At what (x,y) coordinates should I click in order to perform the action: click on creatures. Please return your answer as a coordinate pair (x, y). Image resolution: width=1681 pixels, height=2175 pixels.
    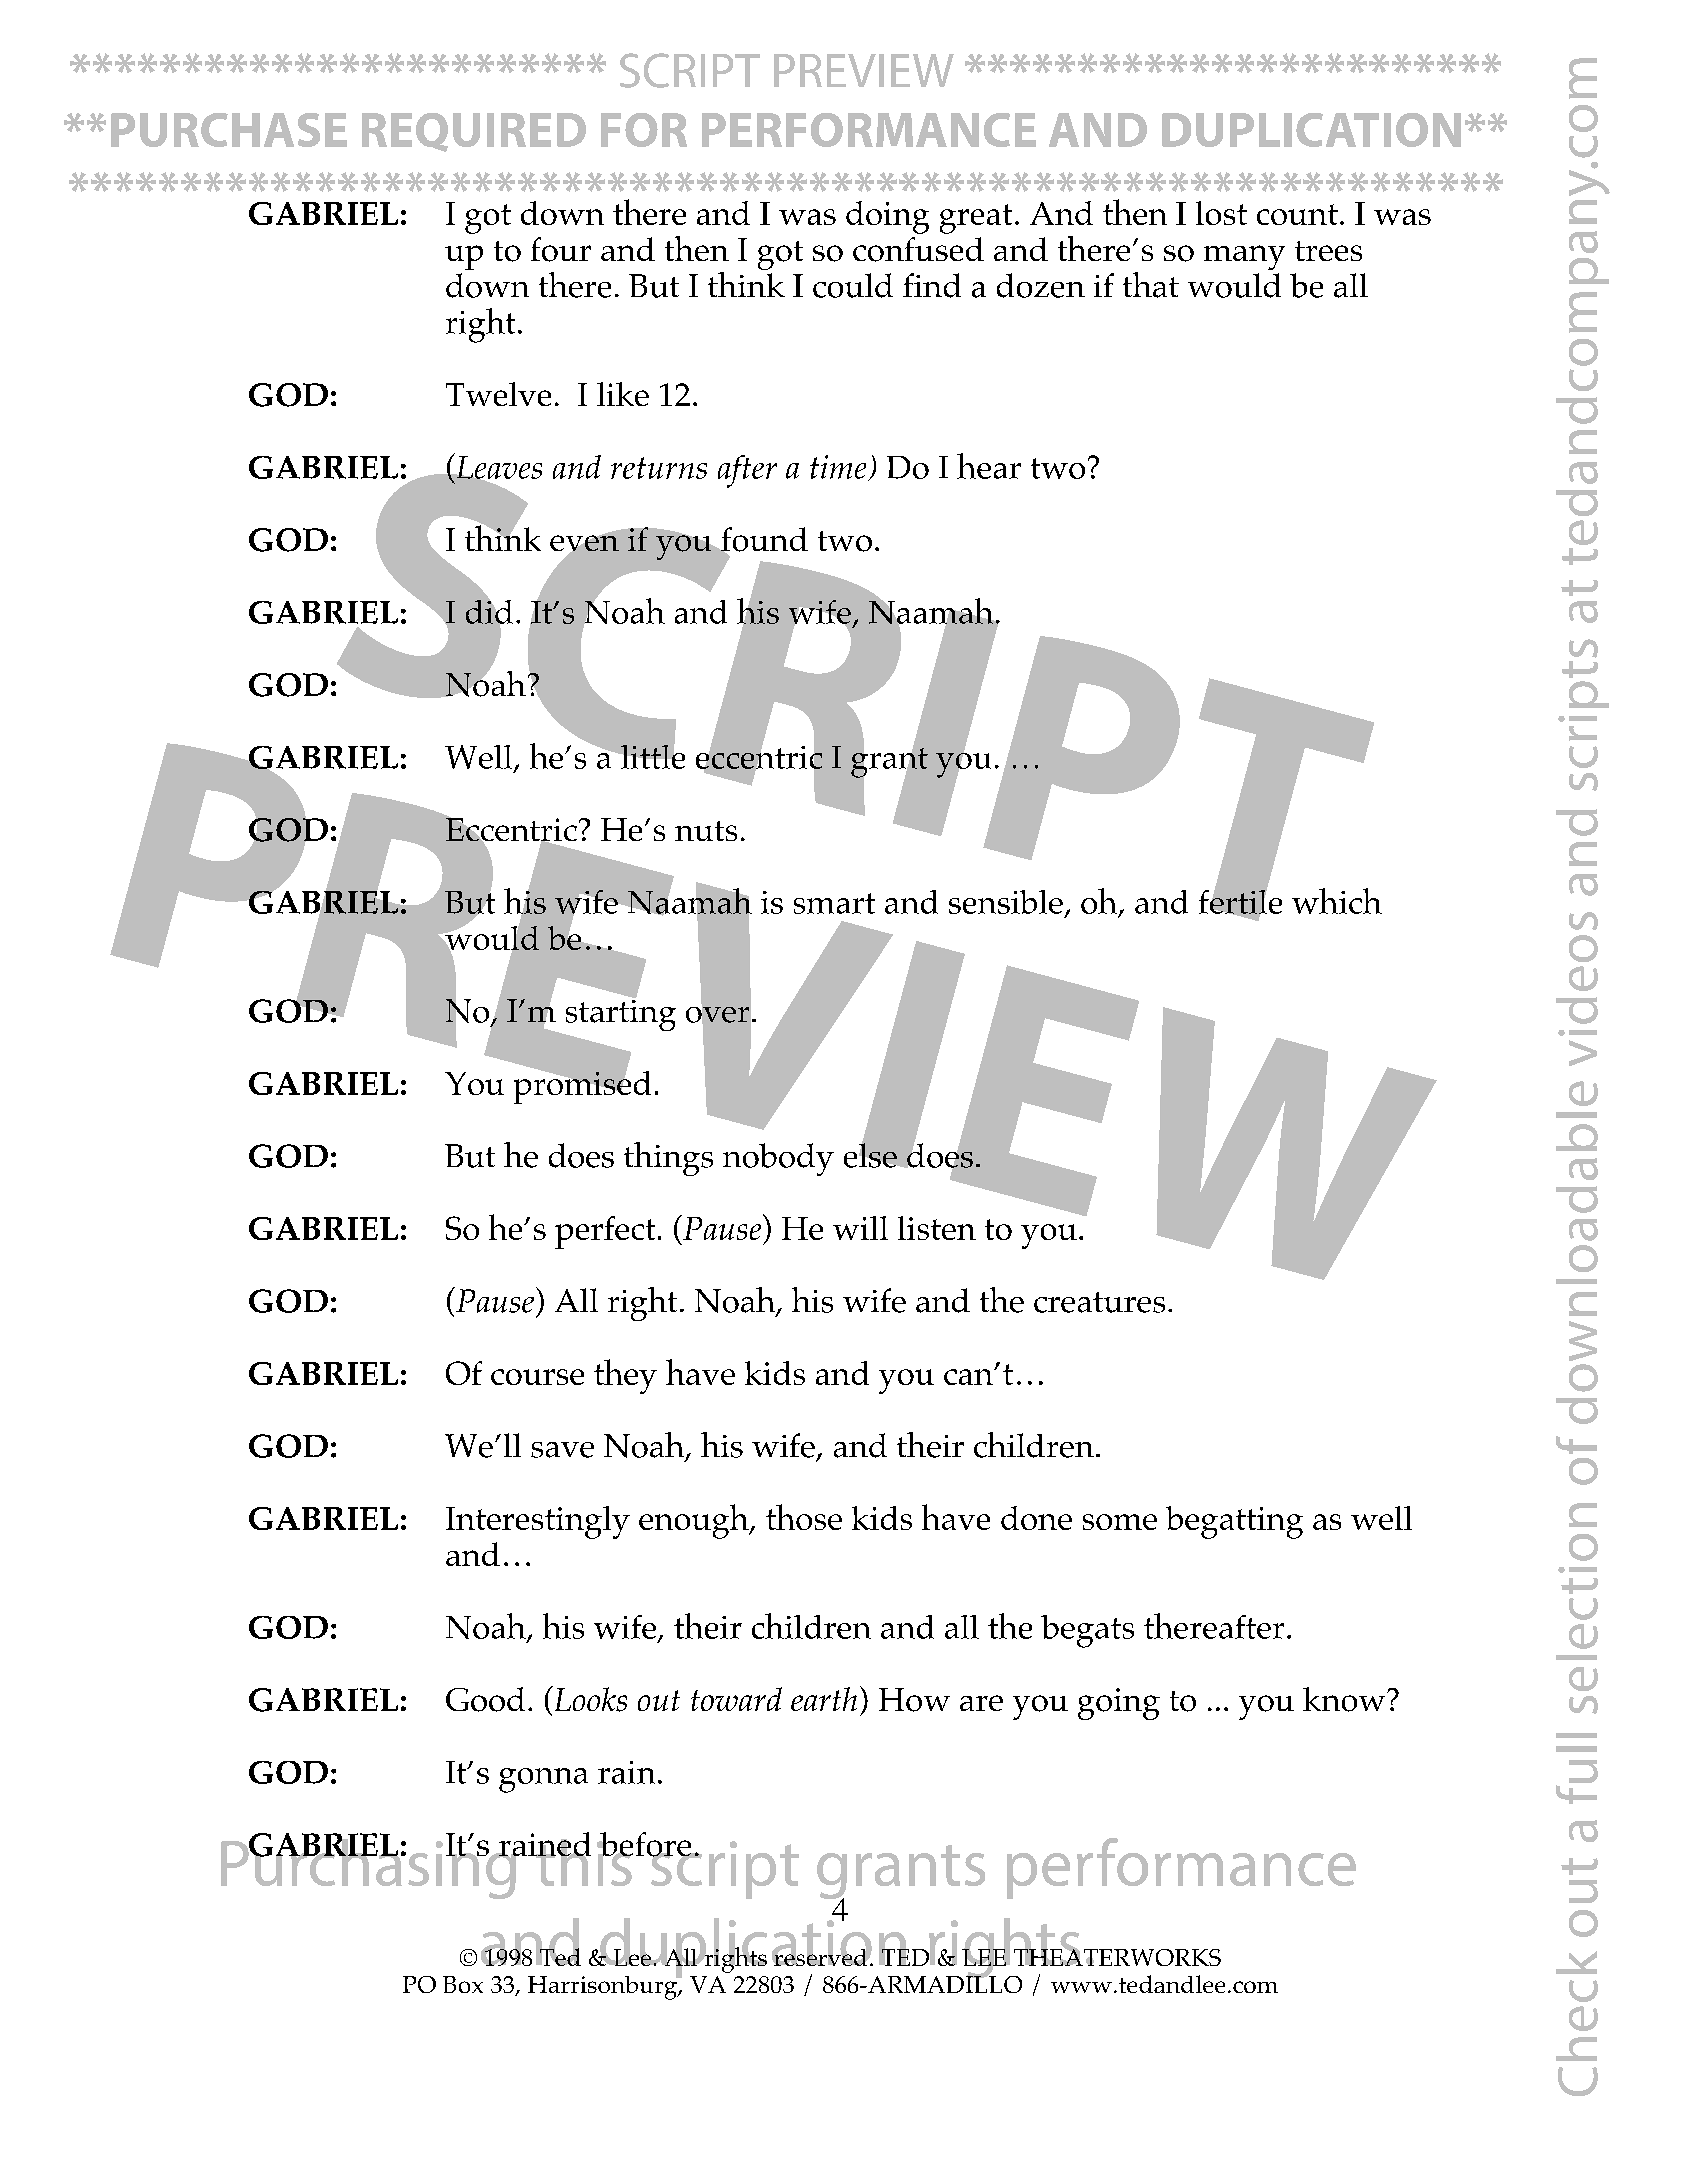
    Looking at the image, I should click on (1099, 1302).
